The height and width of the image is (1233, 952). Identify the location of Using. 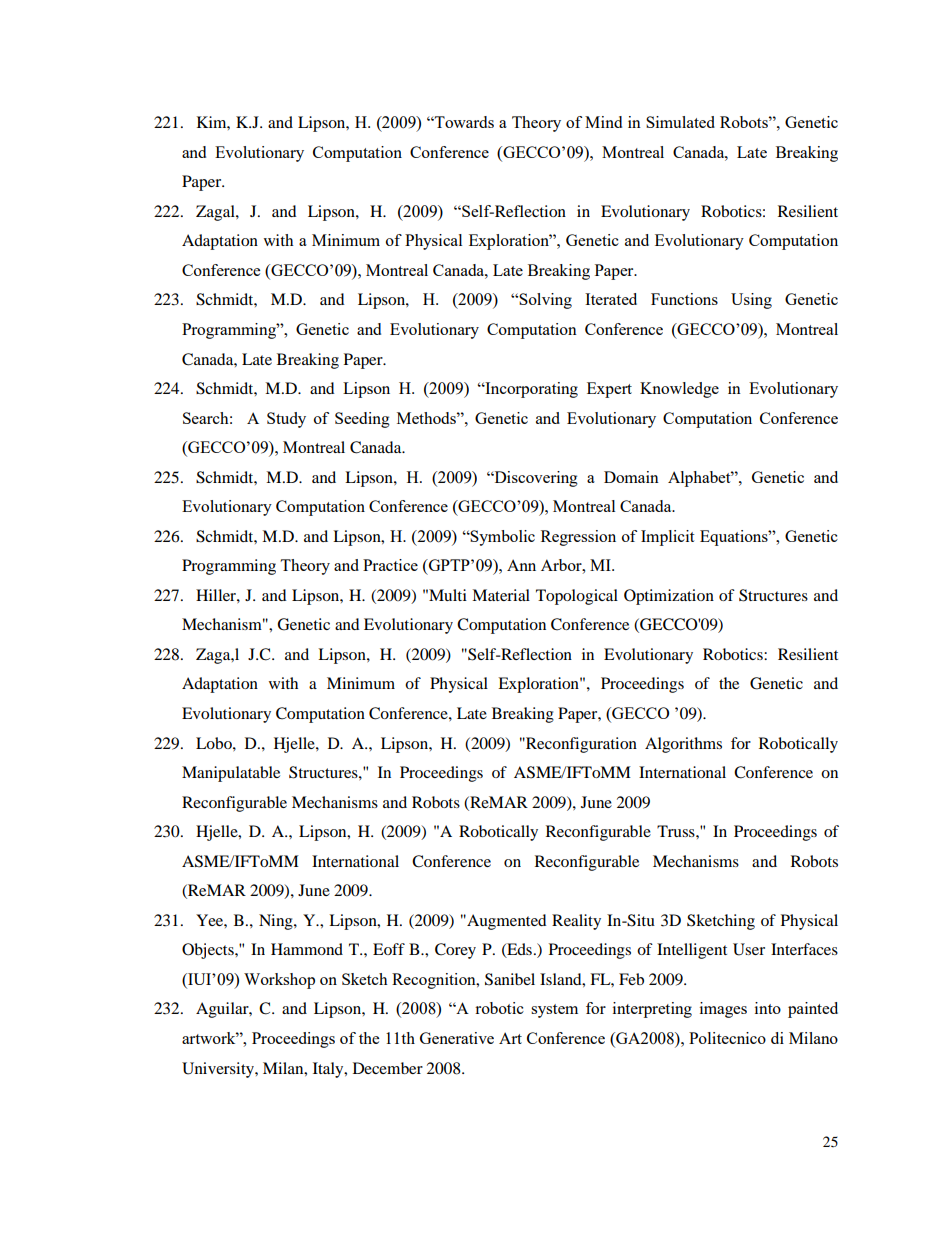
(751, 301).
